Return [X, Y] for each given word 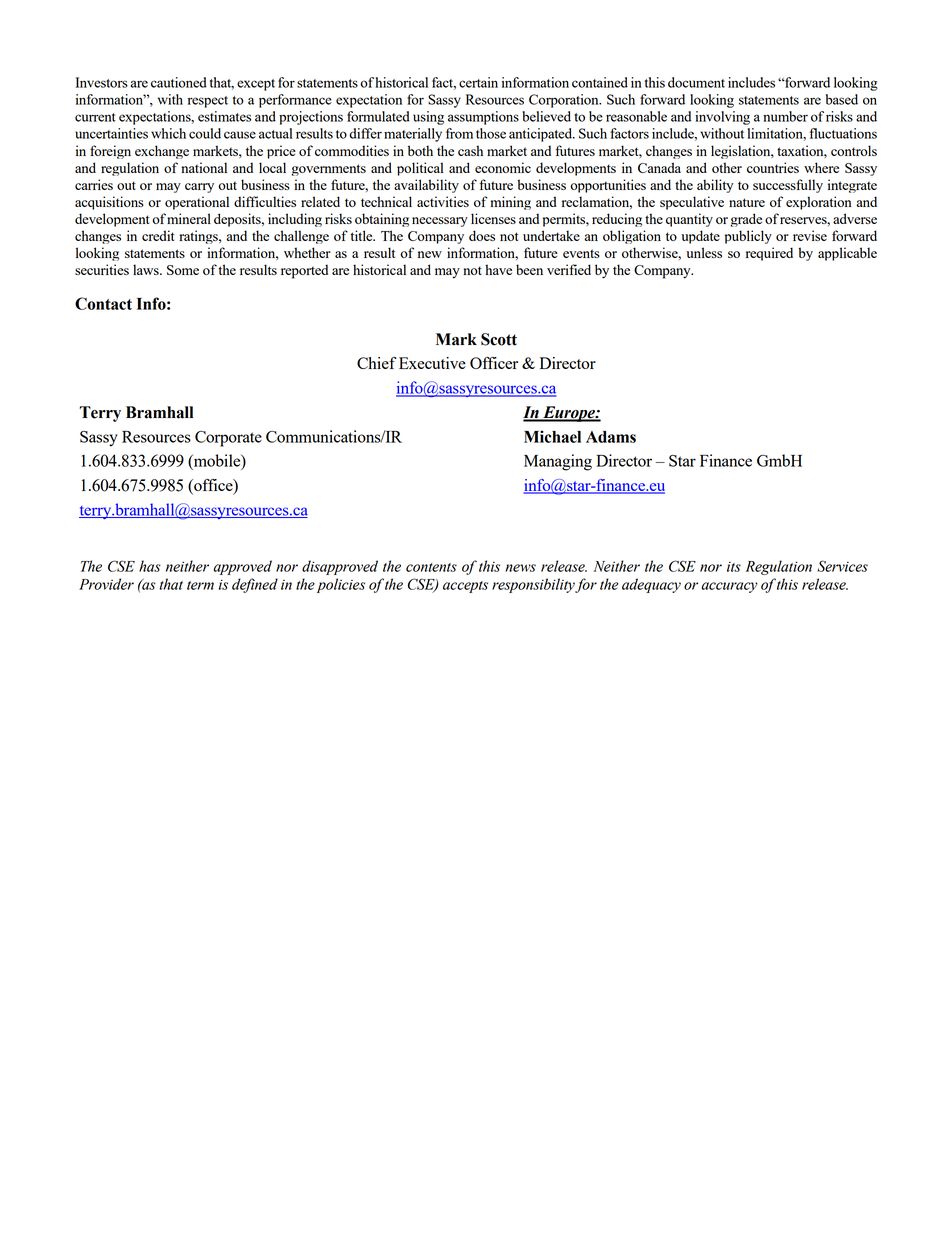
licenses [493, 218]
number [785, 116]
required [769, 254]
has [150, 566]
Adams [611, 437]
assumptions [483, 118]
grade [746, 220]
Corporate [228, 439]
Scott [499, 339]
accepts [465, 587]
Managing [558, 462]
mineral [189, 218]
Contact [103, 303]
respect [208, 102]
